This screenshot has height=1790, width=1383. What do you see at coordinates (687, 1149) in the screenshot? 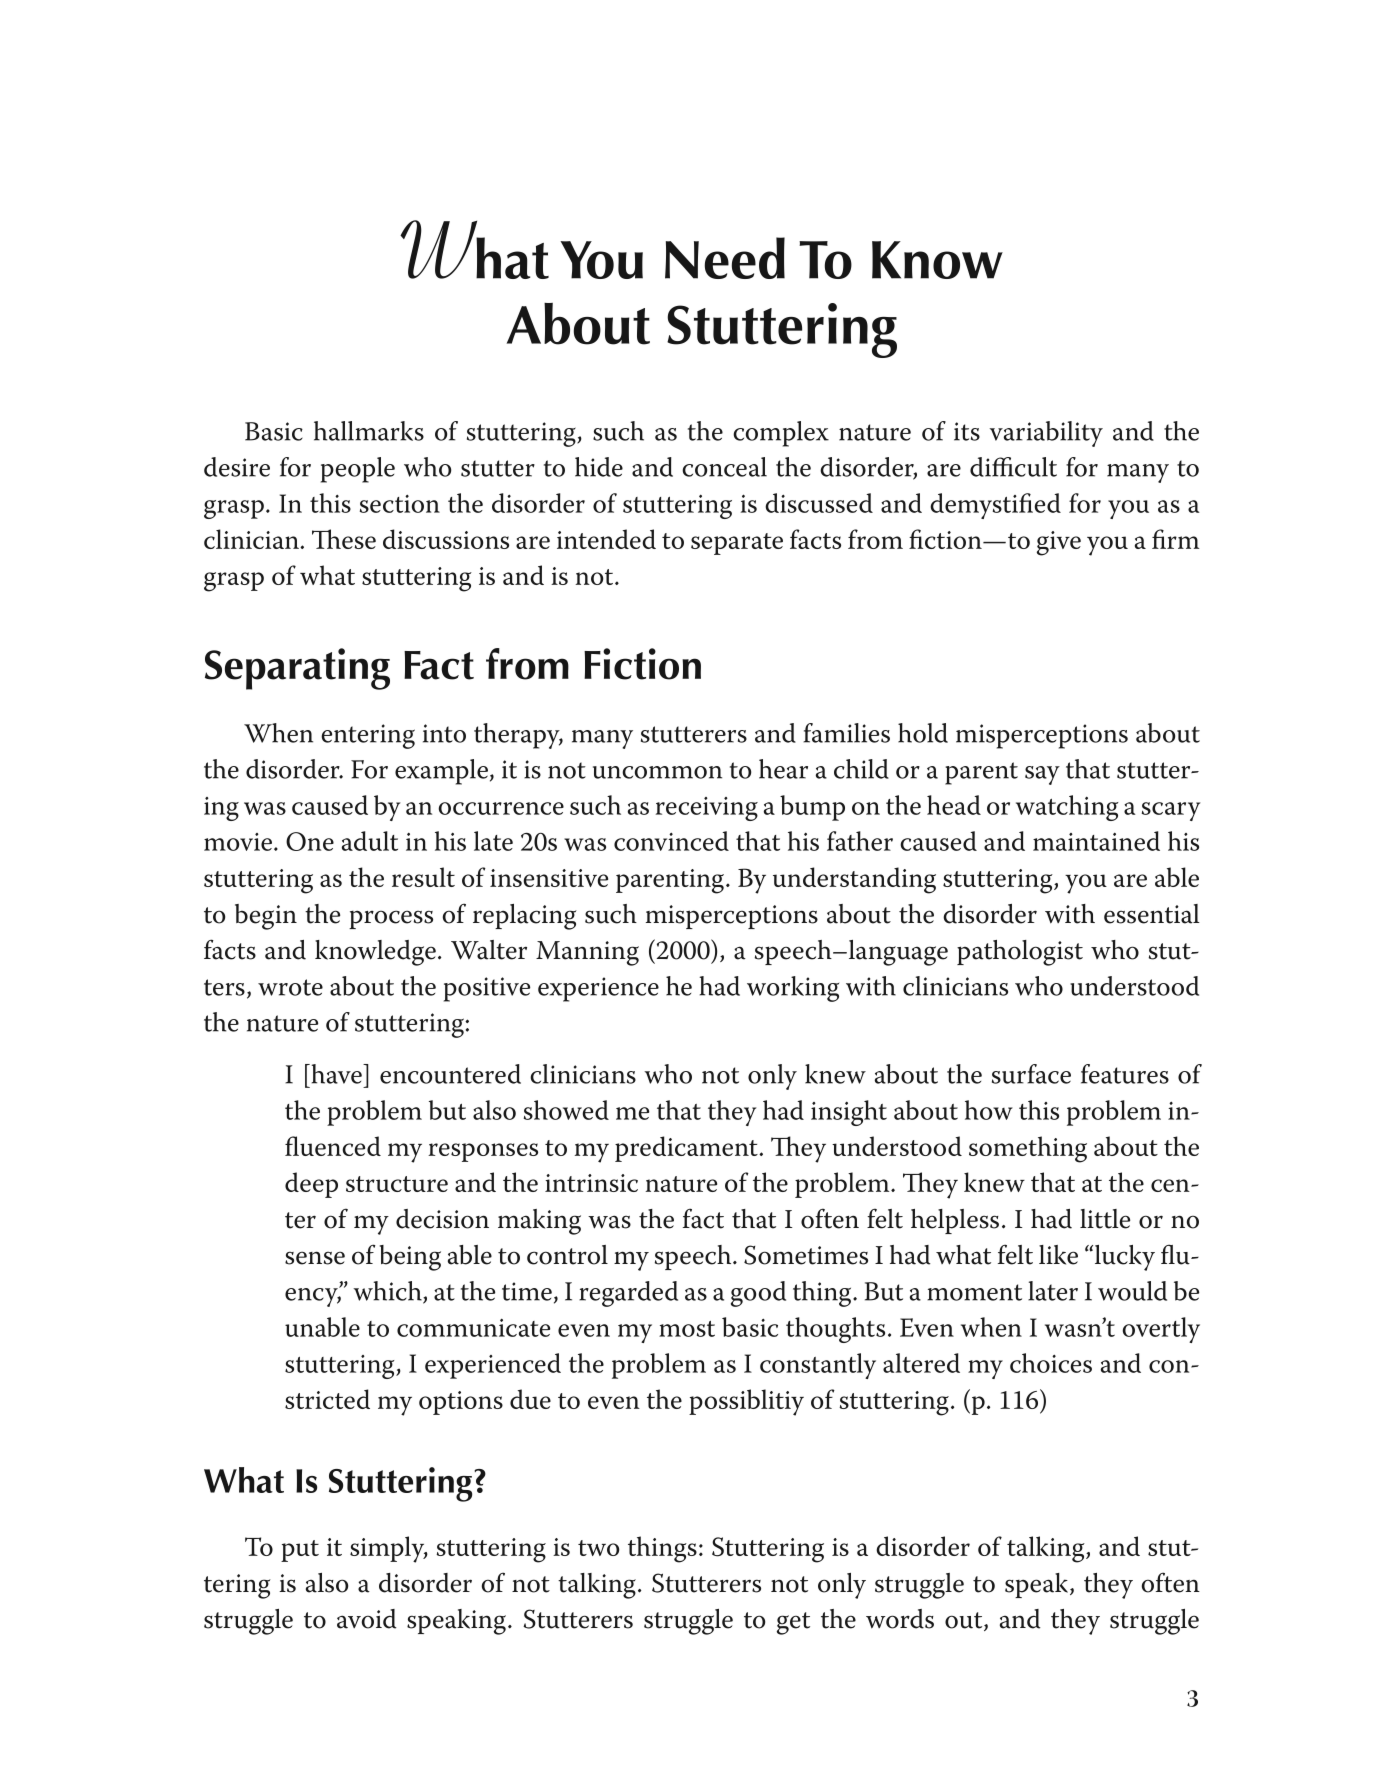
I see `predicament` at bounding box center [687, 1149].
